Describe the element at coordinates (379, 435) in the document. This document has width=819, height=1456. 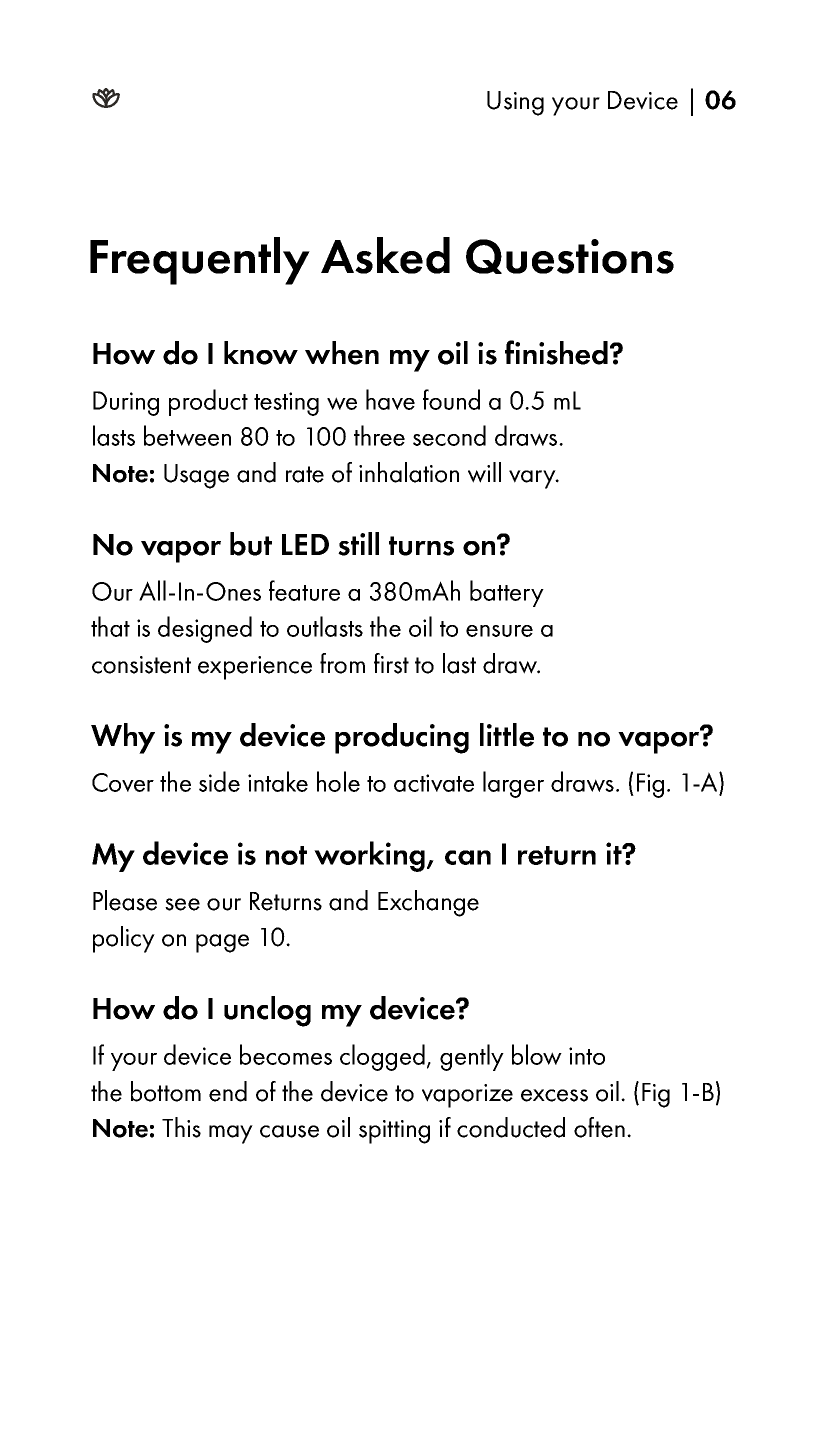
I see `three` at that location.
